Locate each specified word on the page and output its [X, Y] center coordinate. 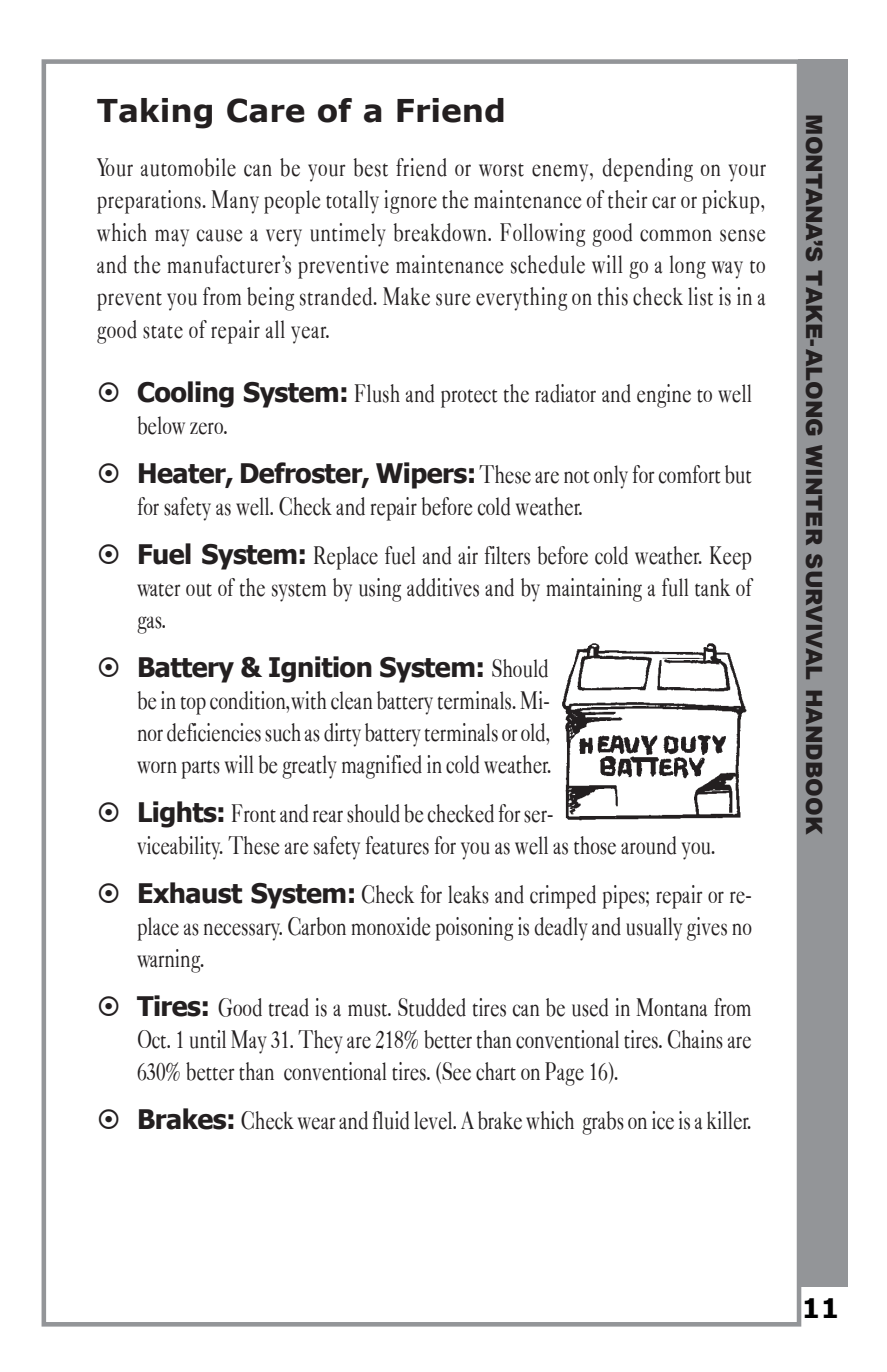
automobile [188, 167]
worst [501, 170]
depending [647, 170]
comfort [690, 474]
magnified [382, 767]
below [161, 425]
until [208, 1039]
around [648, 845]
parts [201, 769]
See [455, 1072]
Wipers [421, 475]
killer [729, 1120]
